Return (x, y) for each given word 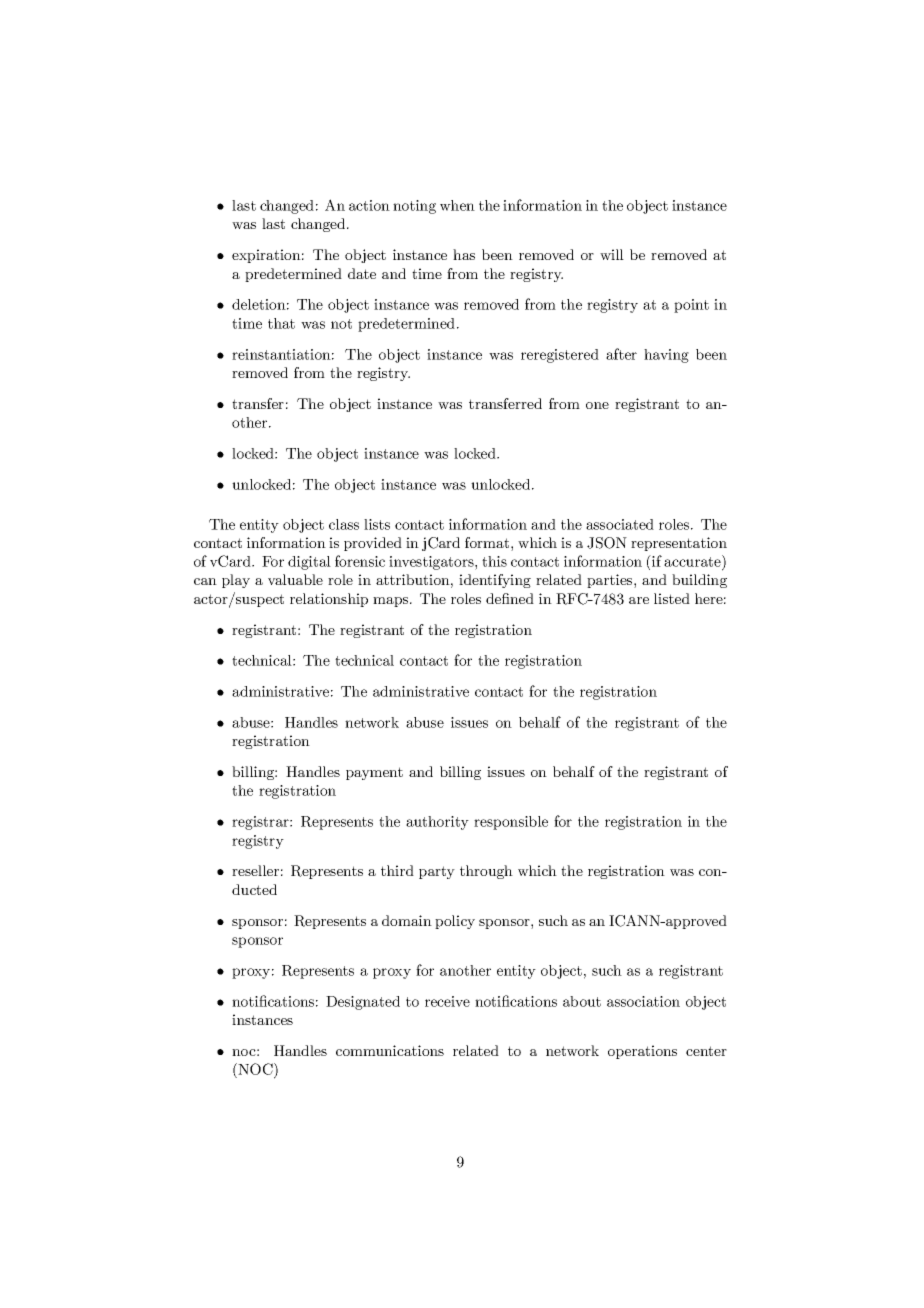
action (369, 205)
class (344, 524)
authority (437, 823)
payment (374, 773)
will (612, 254)
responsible (511, 823)
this (494, 561)
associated (620, 524)
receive (447, 1001)
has (464, 254)
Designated (363, 1003)
